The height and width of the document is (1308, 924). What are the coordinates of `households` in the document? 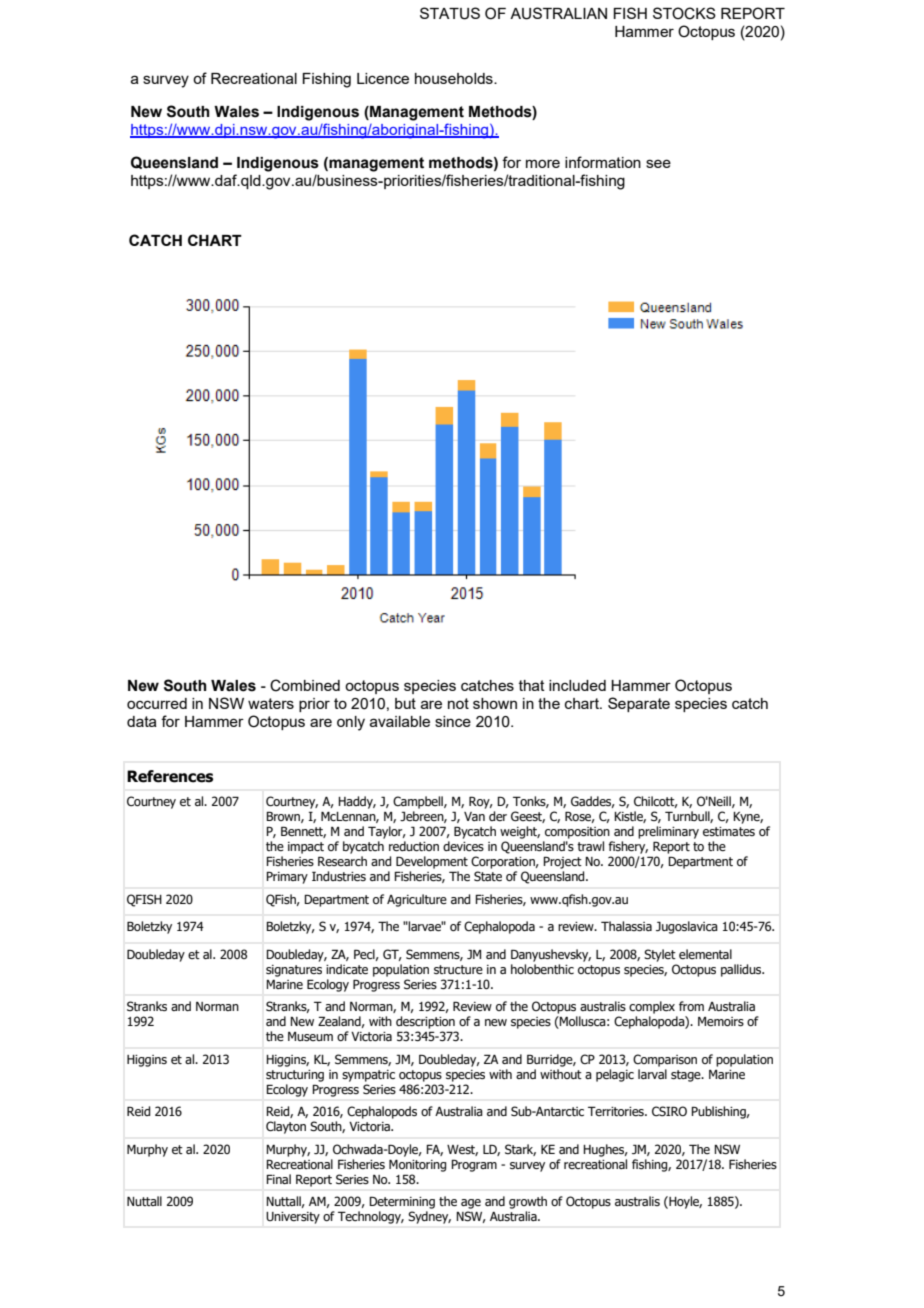 It's located at (455, 78).
